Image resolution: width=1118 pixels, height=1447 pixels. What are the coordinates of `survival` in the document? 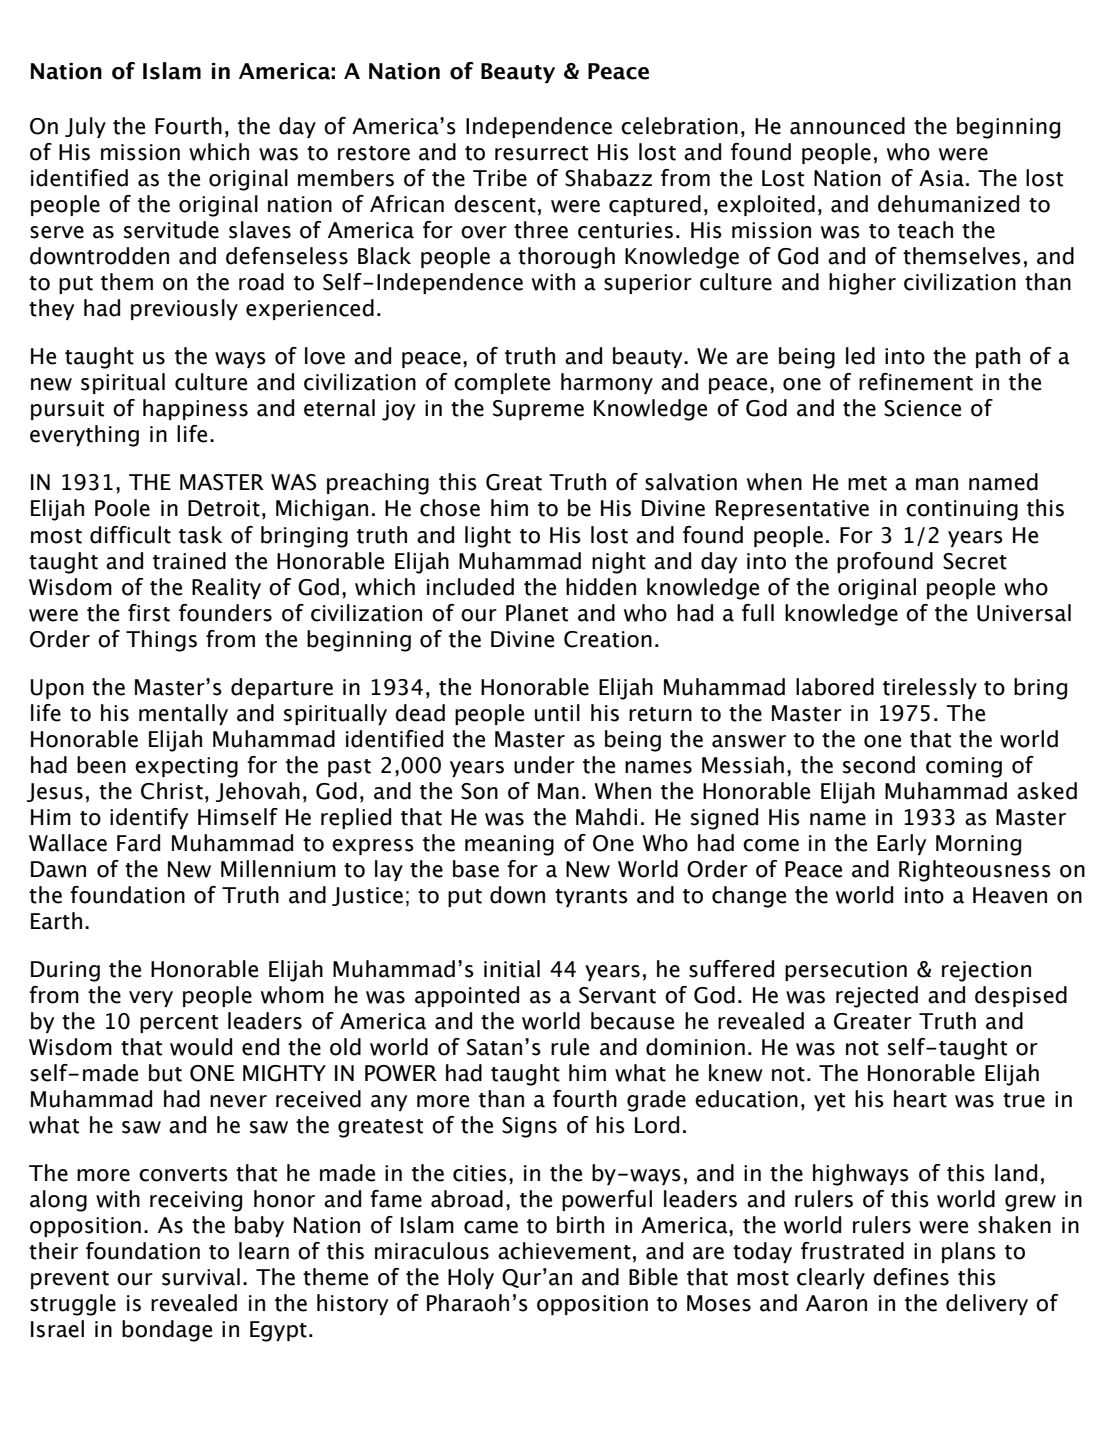 It's located at (201, 1277).
